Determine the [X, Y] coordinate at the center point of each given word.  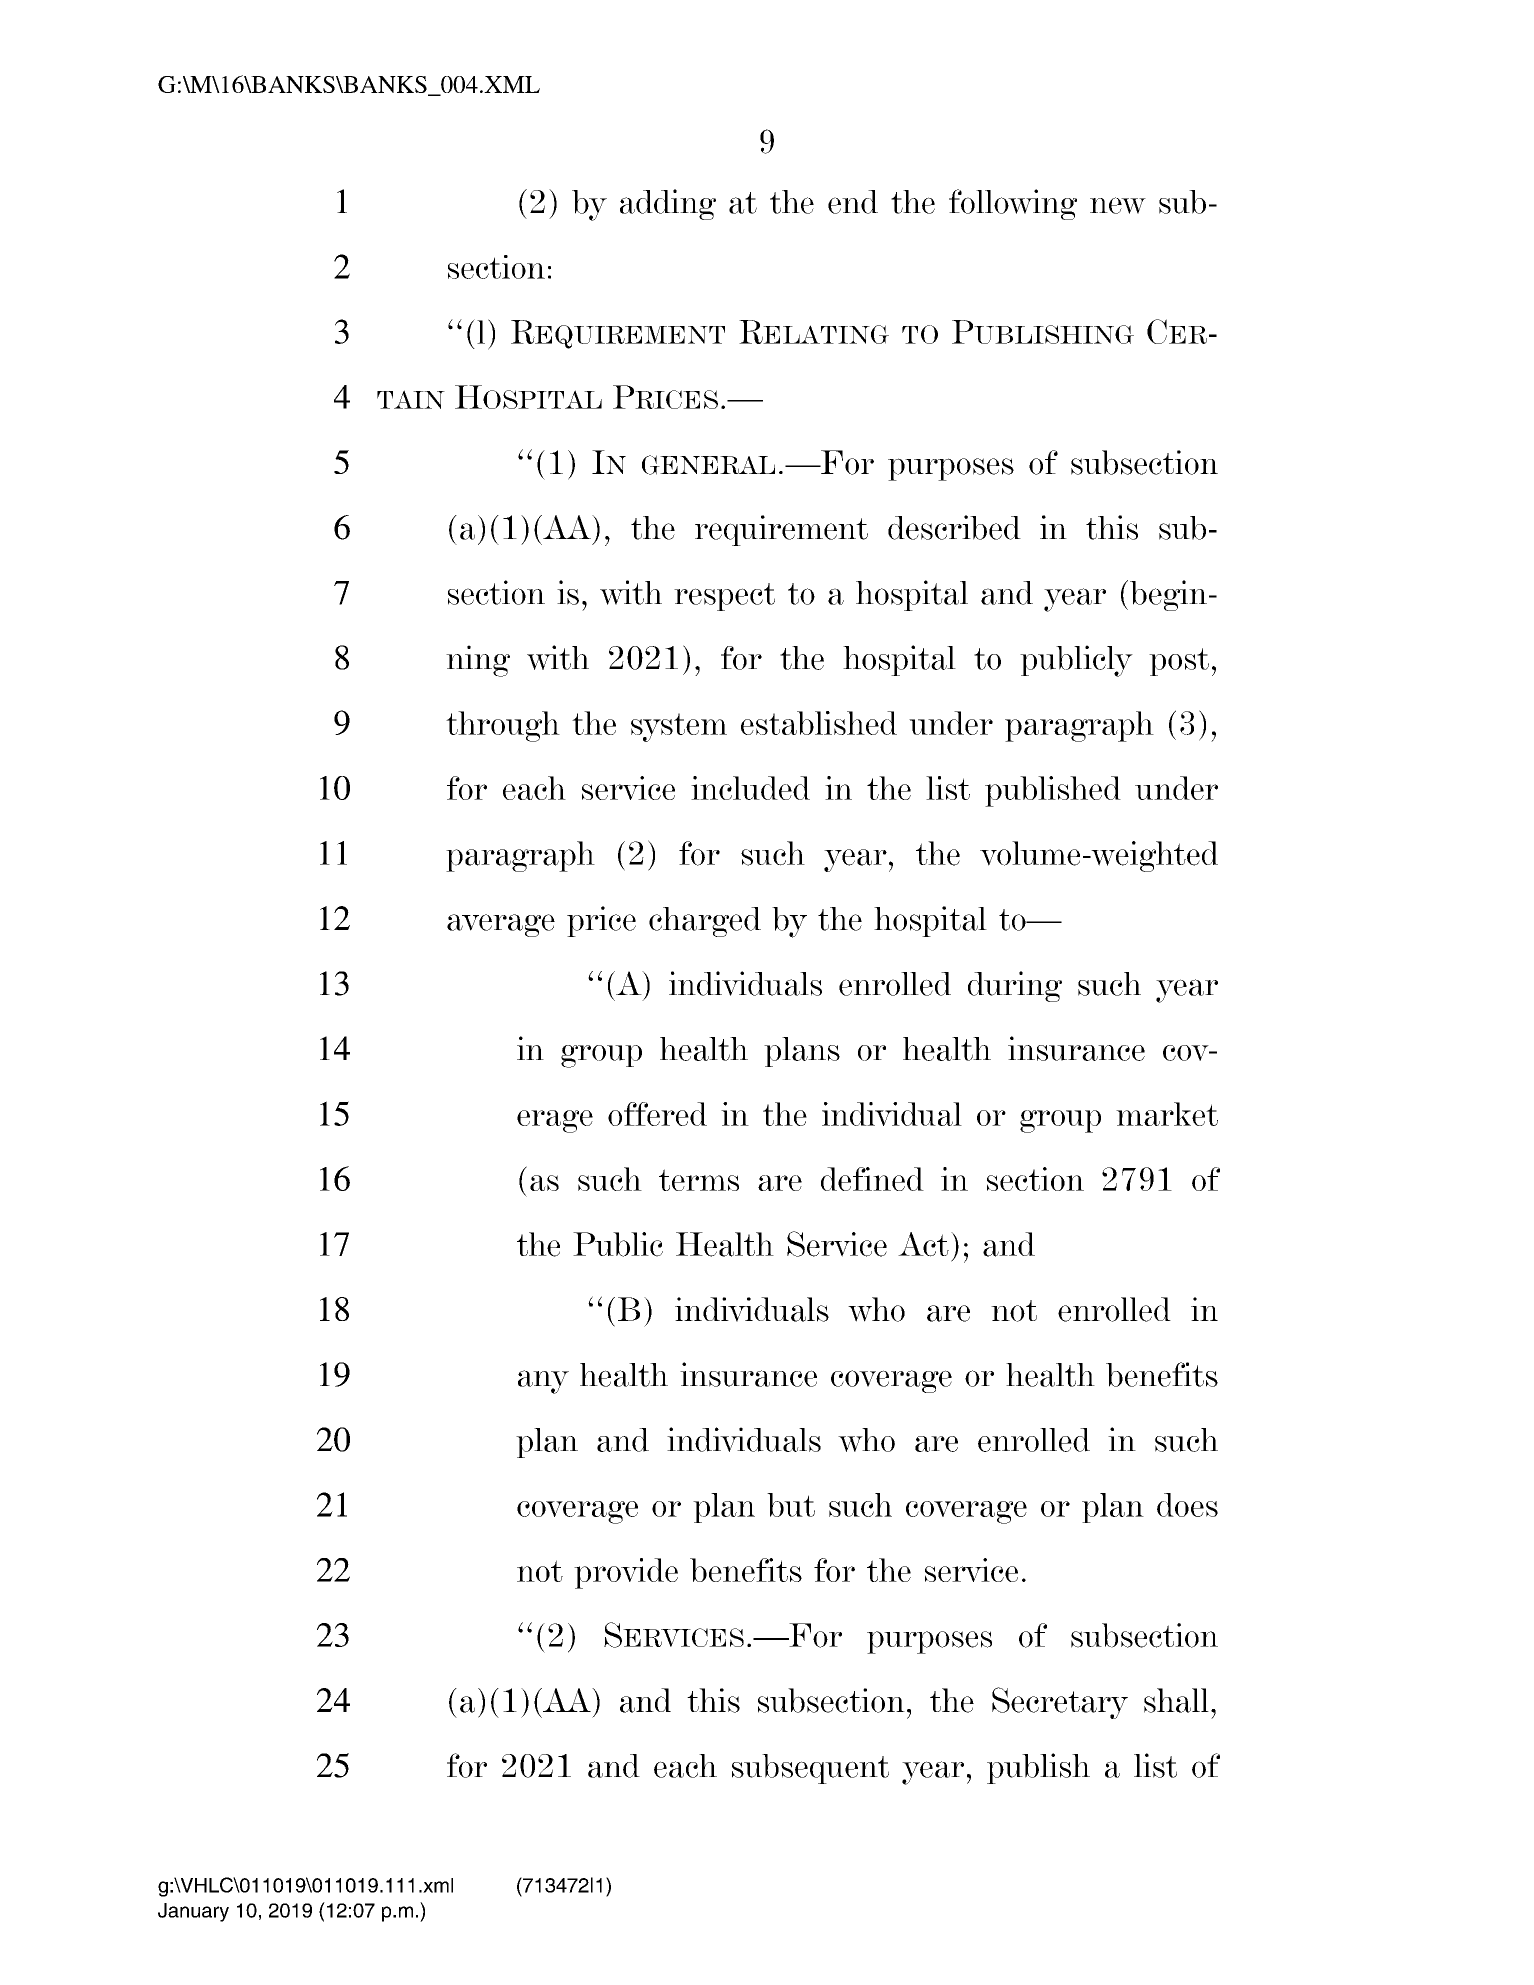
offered [657, 1114]
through [503, 726]
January [193, 1912]
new [1118, 205]
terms [699, 1180]
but [791, 1505]
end [853, 202]
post [1179, 662]
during [1015, 986]
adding [668, 204]
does [1187, 1505]
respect [724, 597]
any [543, 1382]
